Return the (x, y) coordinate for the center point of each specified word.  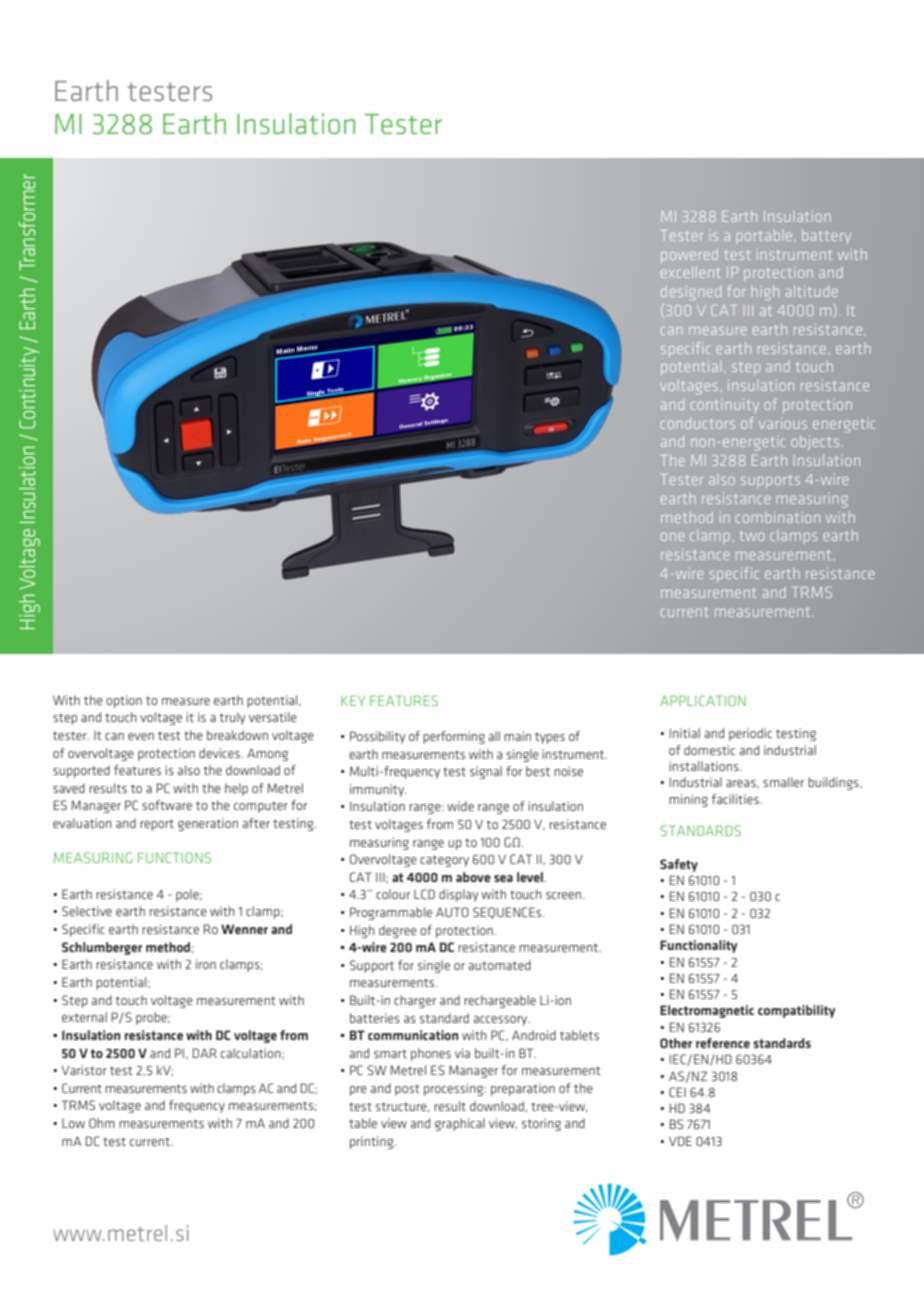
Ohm (102, 1123)
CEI (677, 1092)
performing (454, 737)
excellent (691, 272)
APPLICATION (703, 700)
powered (689, 256)
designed (691, 292)
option (124, 701)
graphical (460, 1124)
